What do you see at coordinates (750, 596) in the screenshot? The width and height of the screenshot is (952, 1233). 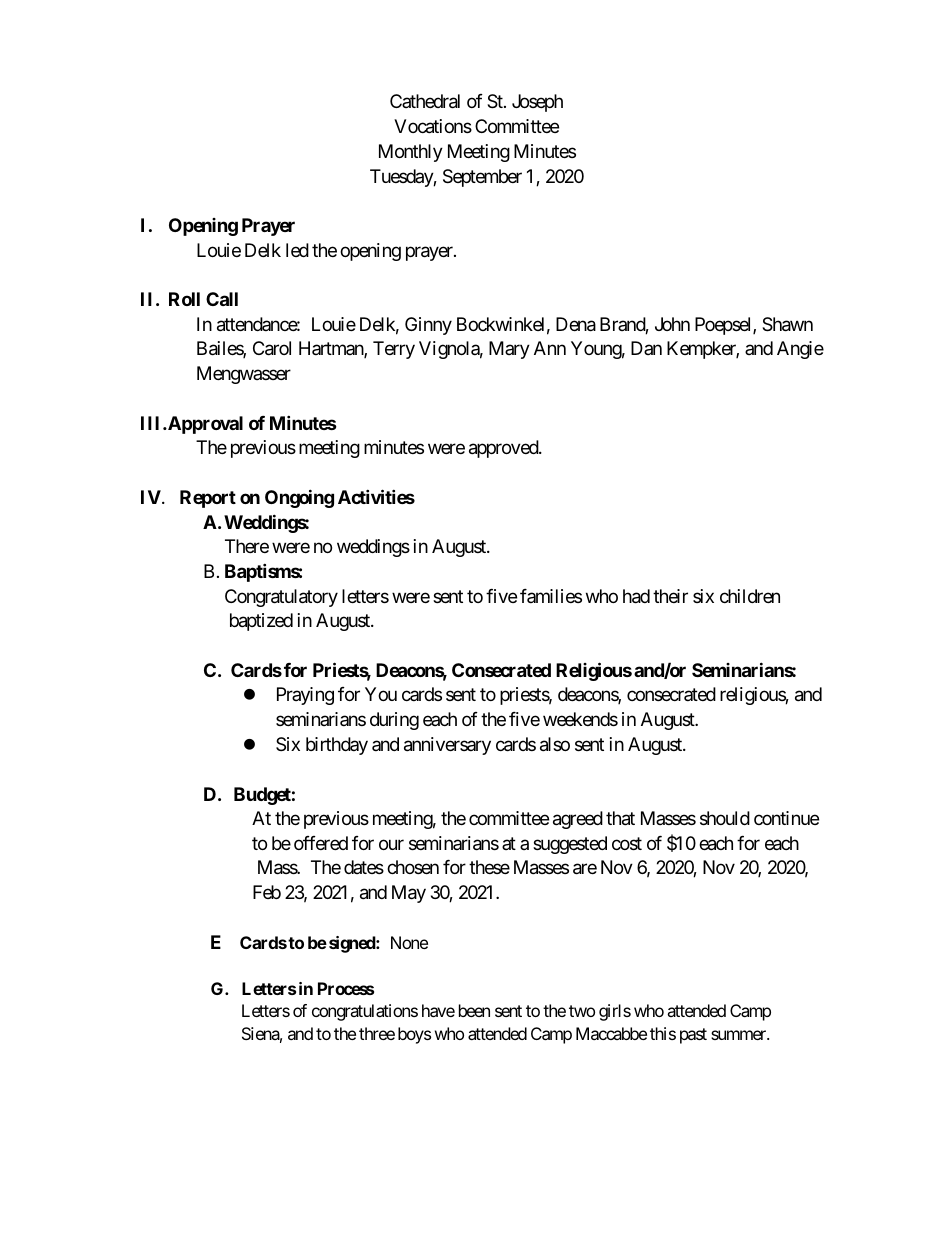 I see `children` at bounding box center [750, 596].
